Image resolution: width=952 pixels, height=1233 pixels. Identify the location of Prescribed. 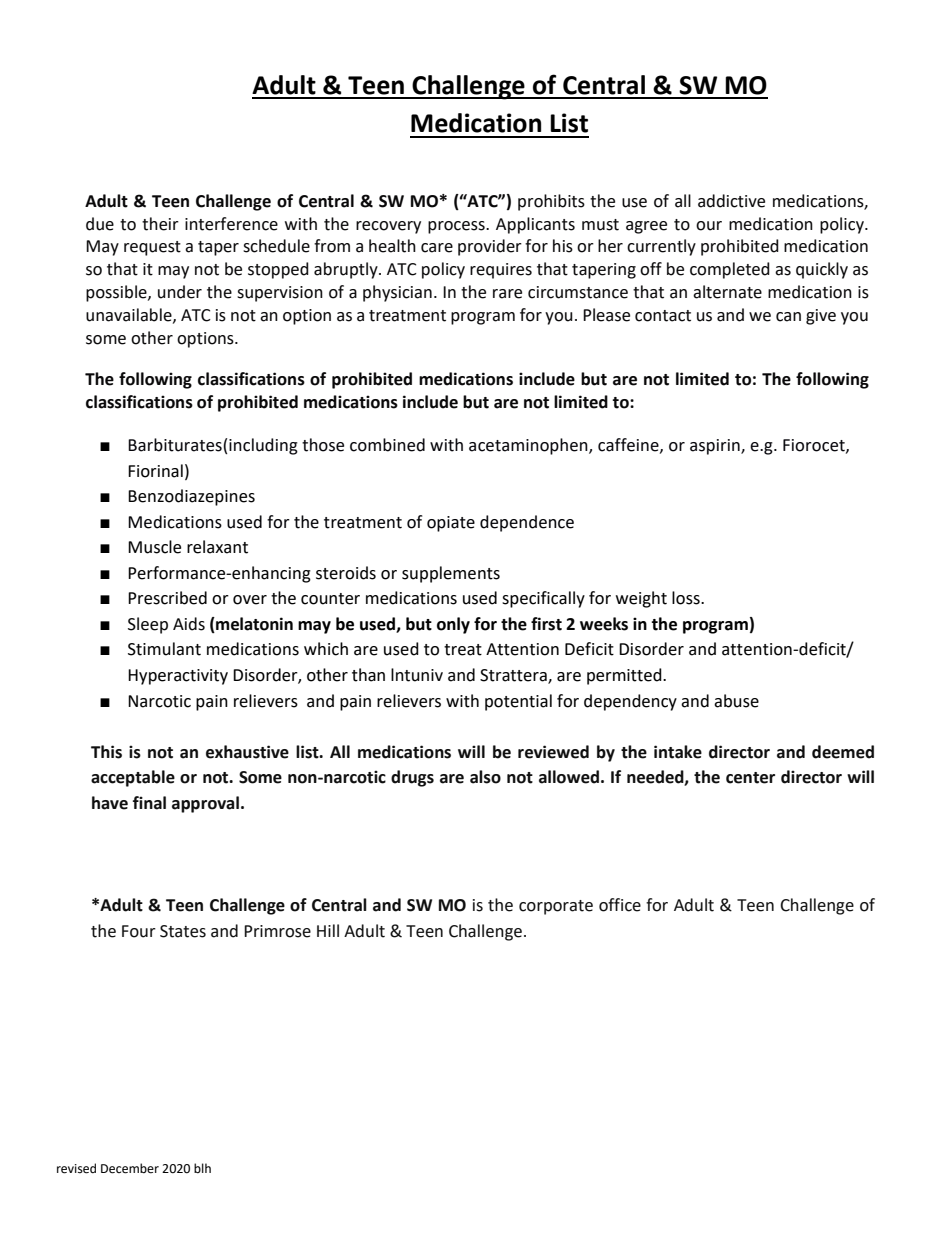
(167, 598).
